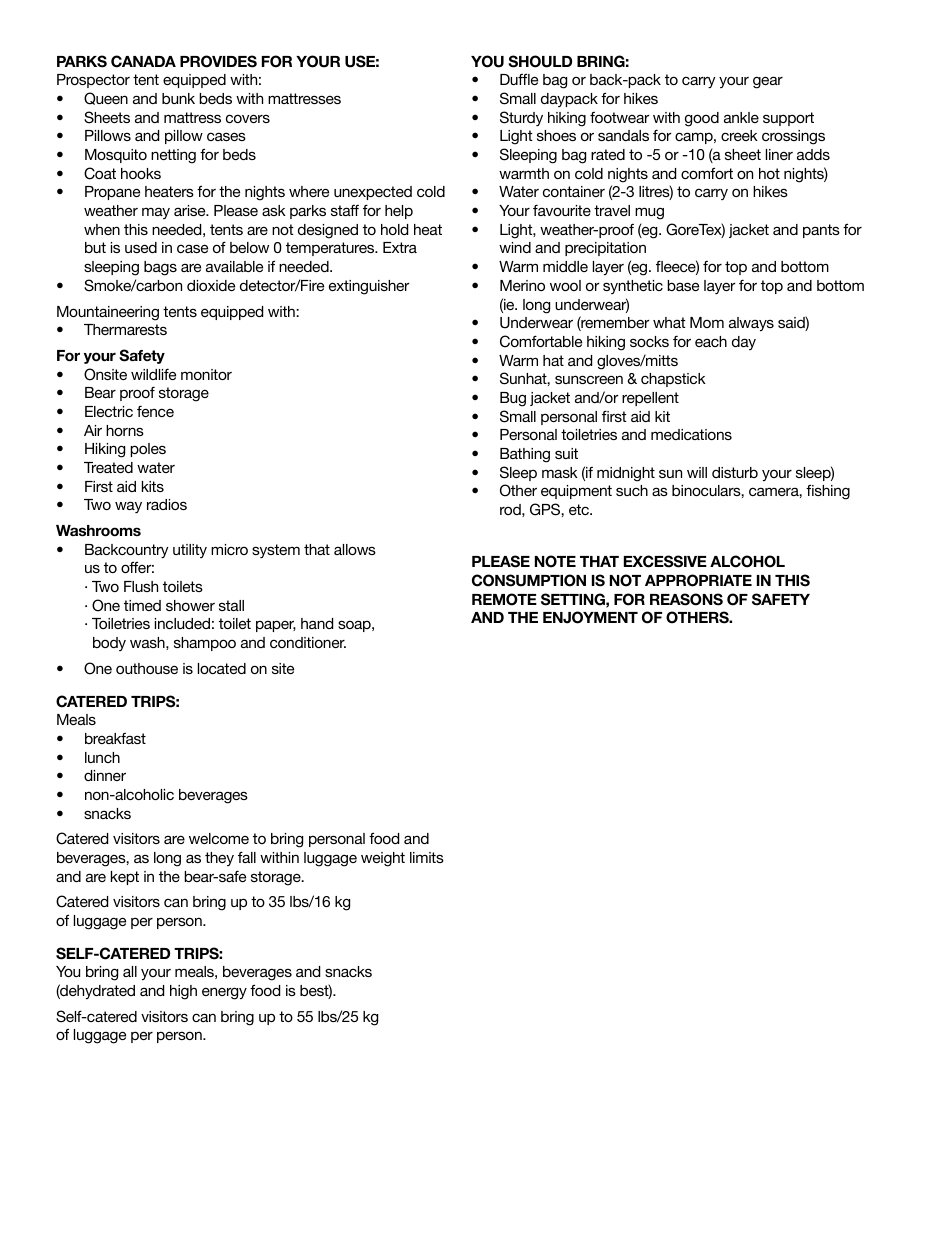  Describe the element at coordinates (190, 551) in the page. I see `utility` at that location.
